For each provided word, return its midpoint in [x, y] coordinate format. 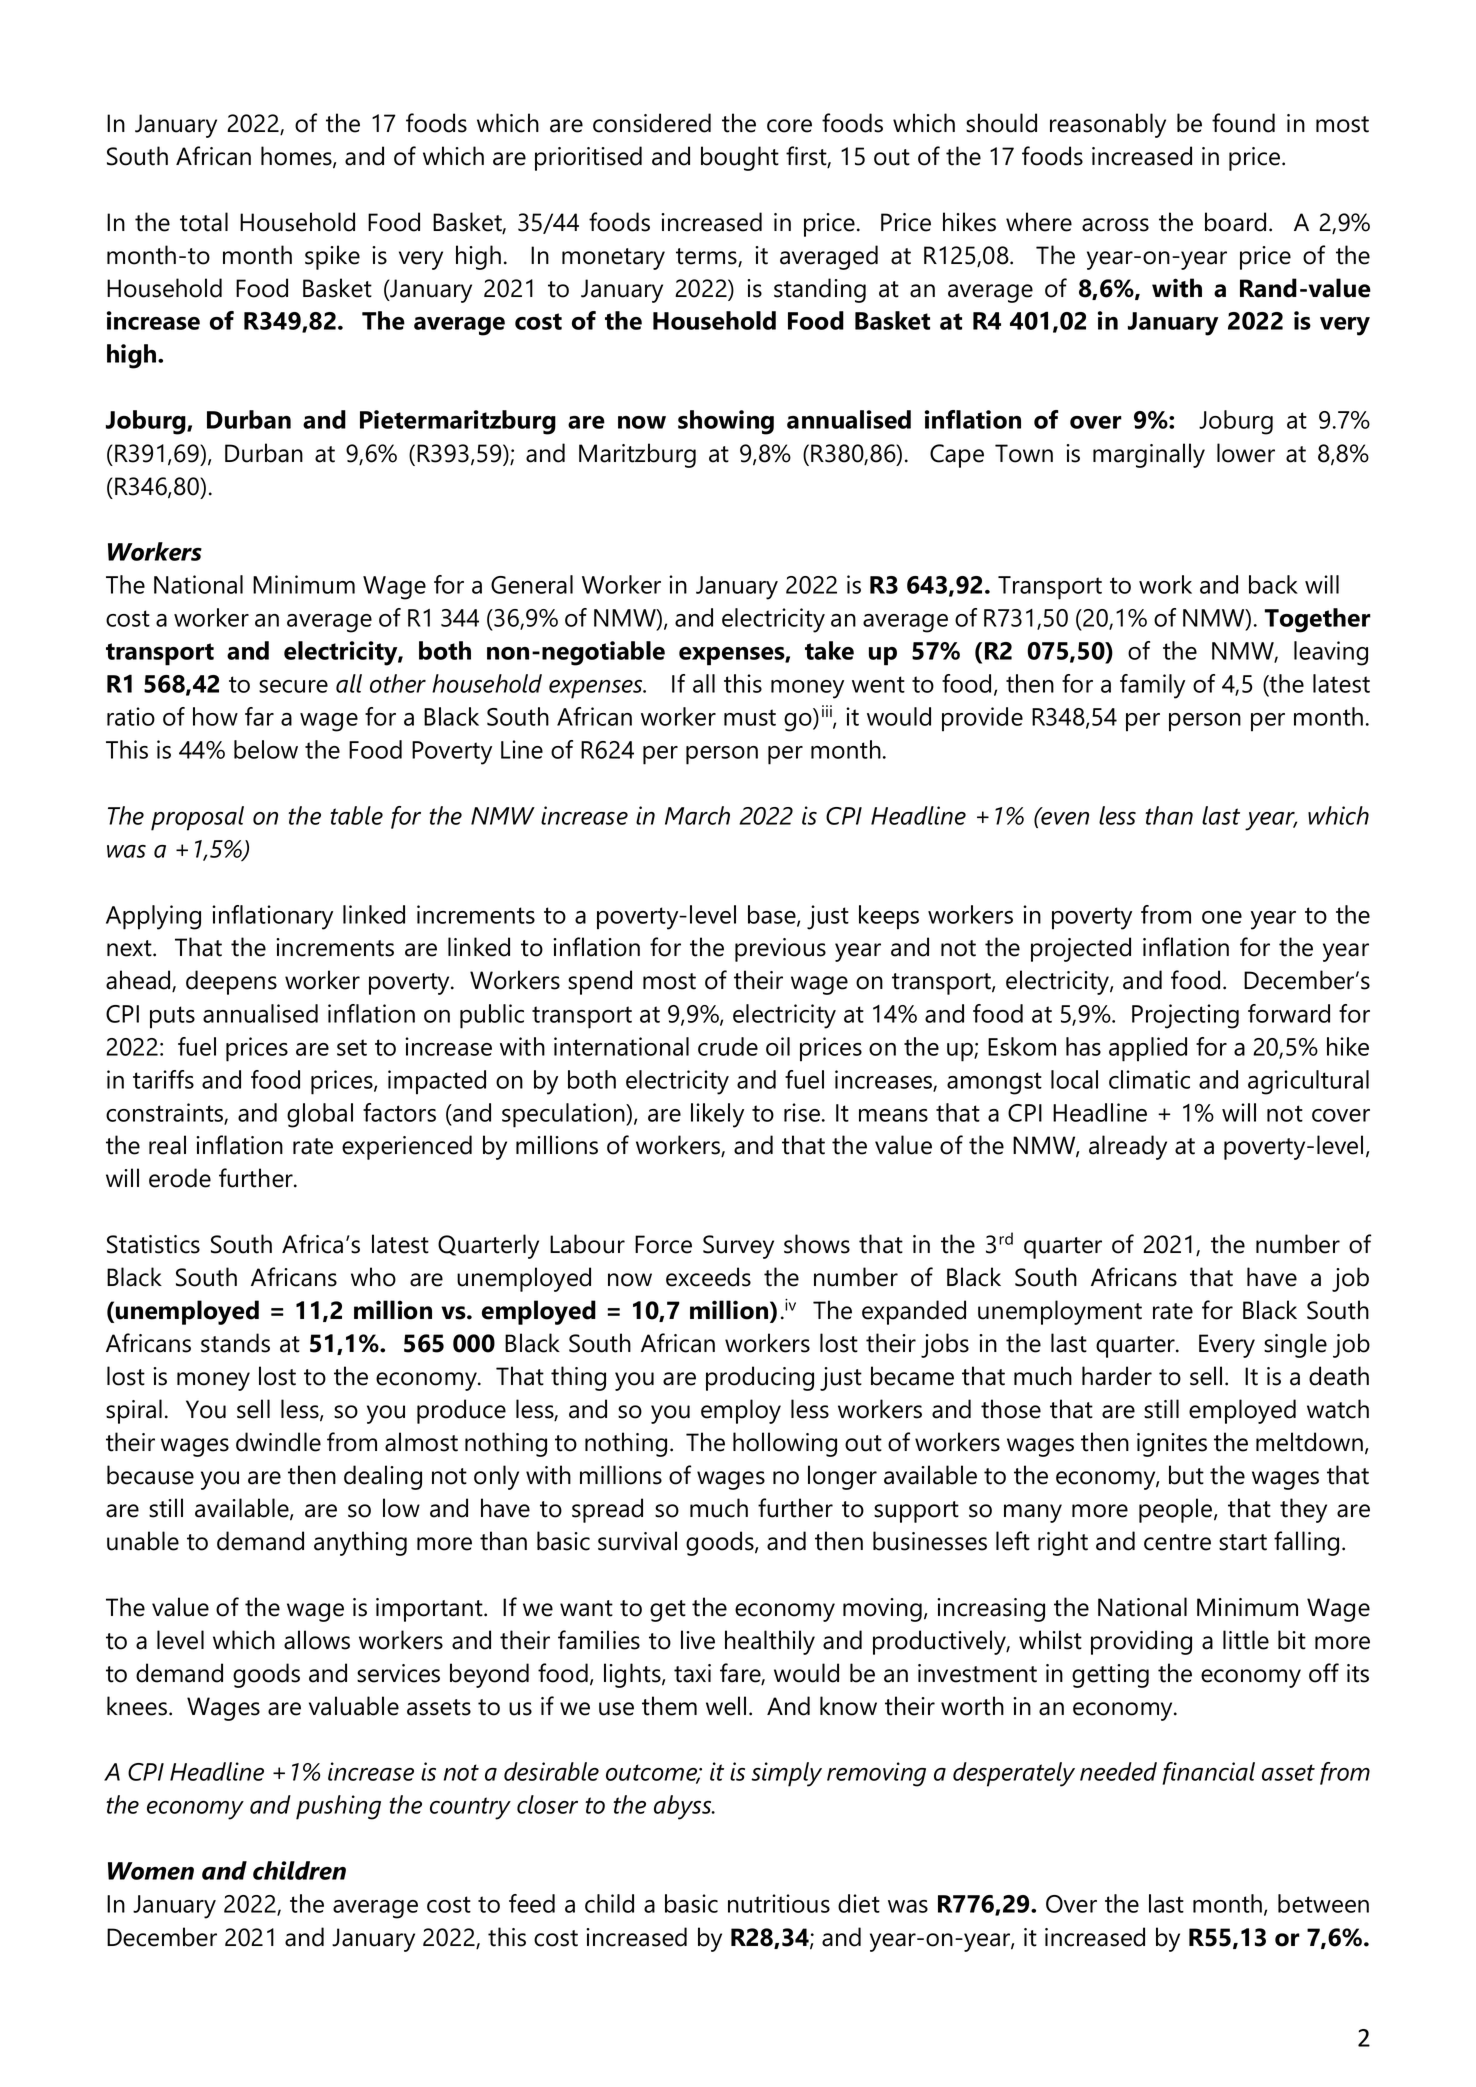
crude [728, 1046]
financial [1208, 1773]
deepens [231, 982]
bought [740, 158]
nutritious [779, 1903]
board [1235, 222]
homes [297, 157]
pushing [338, 1807]
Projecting [1185, 1016]
